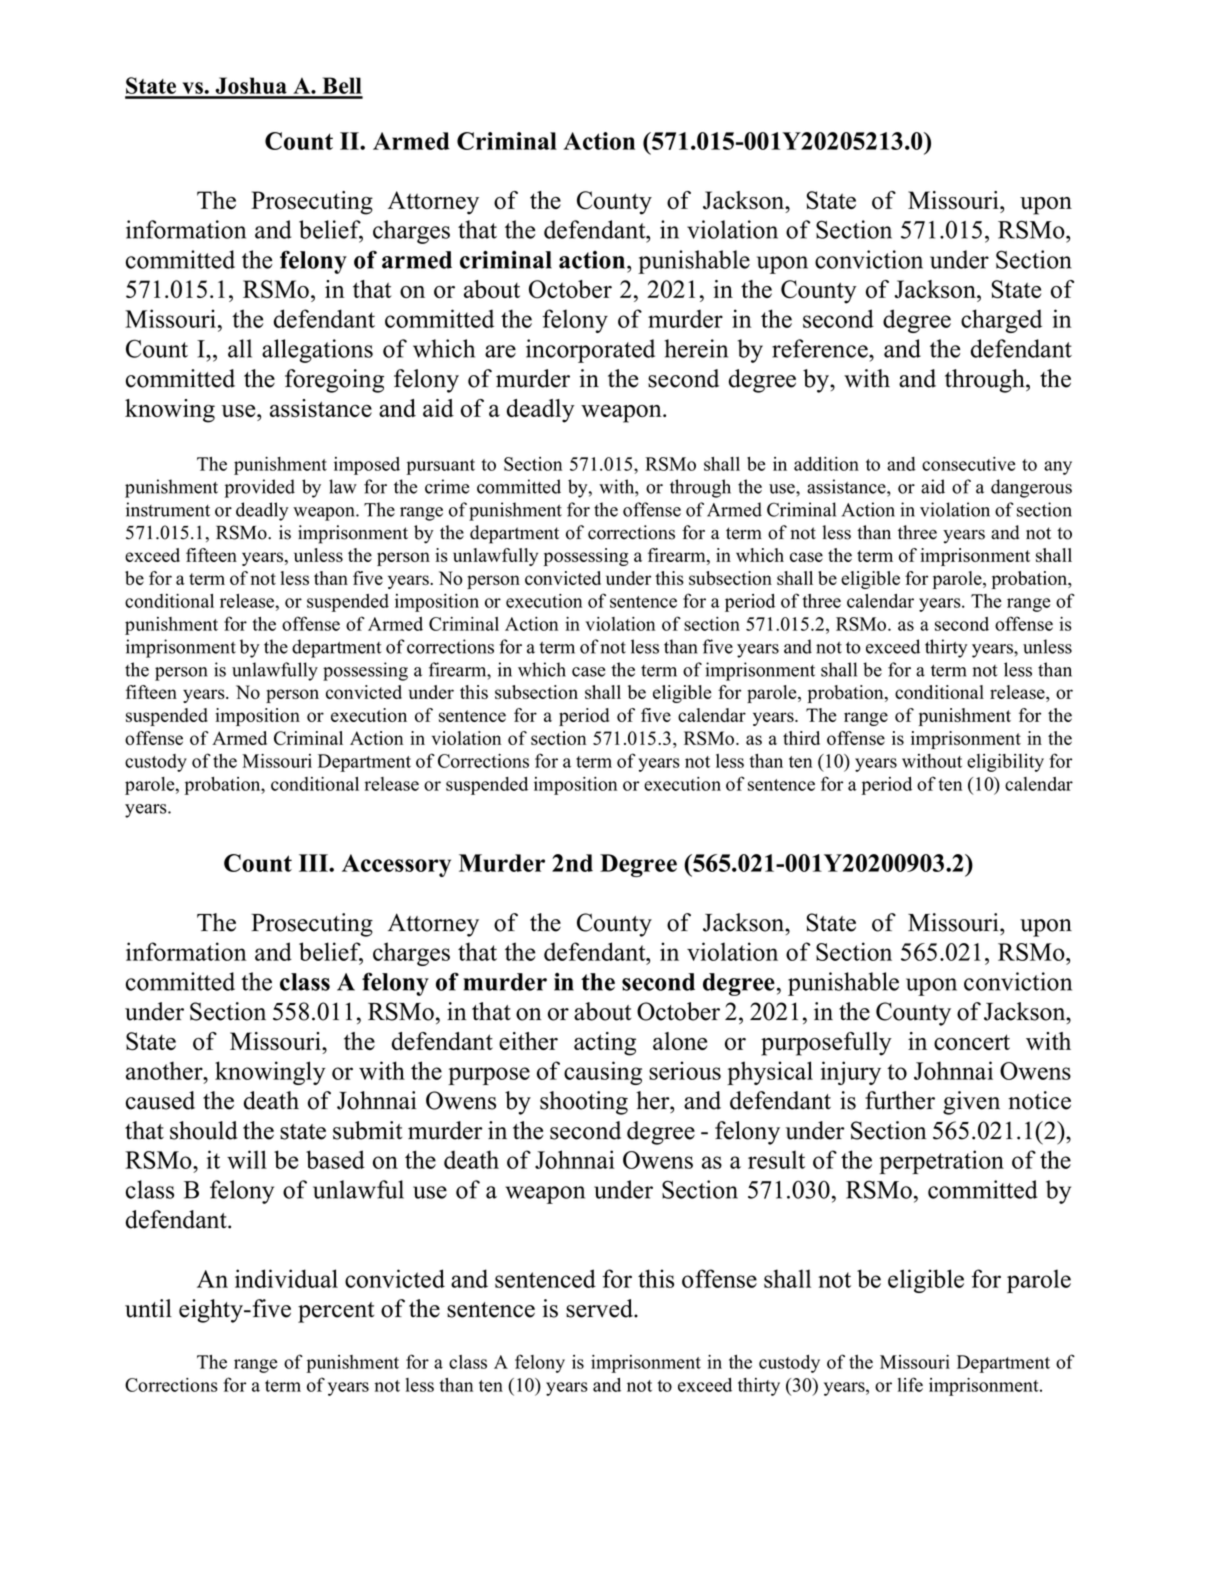 Image resolution: width=1216 pixels, height=1574 pixels. Describe the element at coordinates (260, 488) in the screenshot. I see `provided` at that location.
